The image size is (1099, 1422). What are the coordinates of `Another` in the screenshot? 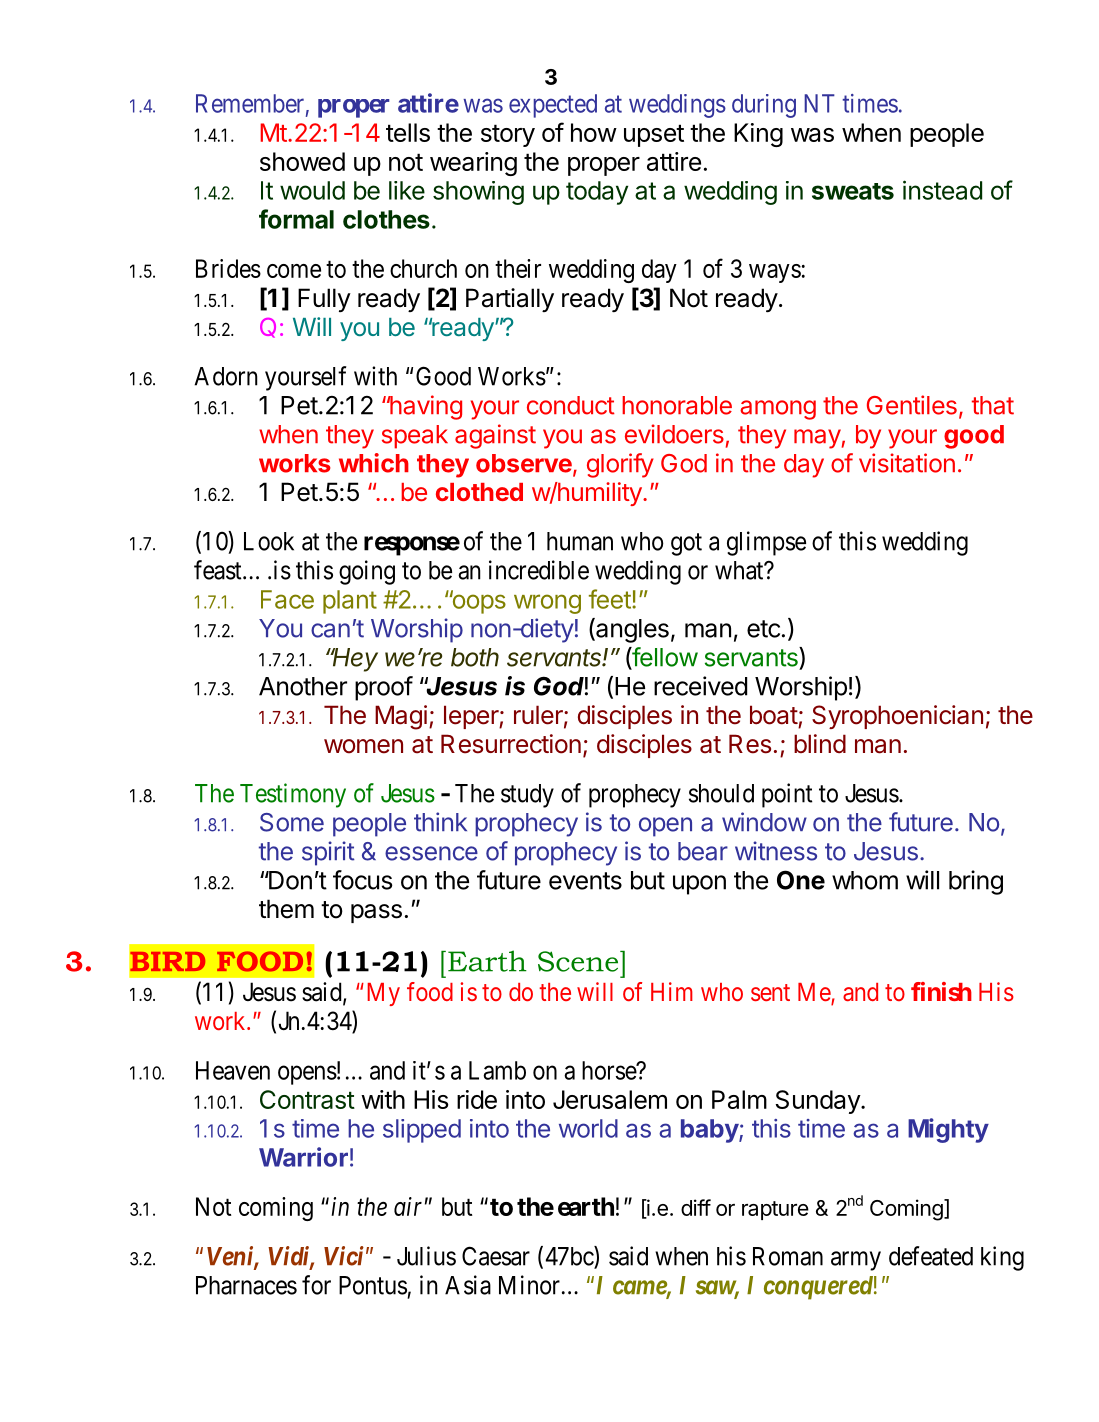 It's located at (303, 686).
